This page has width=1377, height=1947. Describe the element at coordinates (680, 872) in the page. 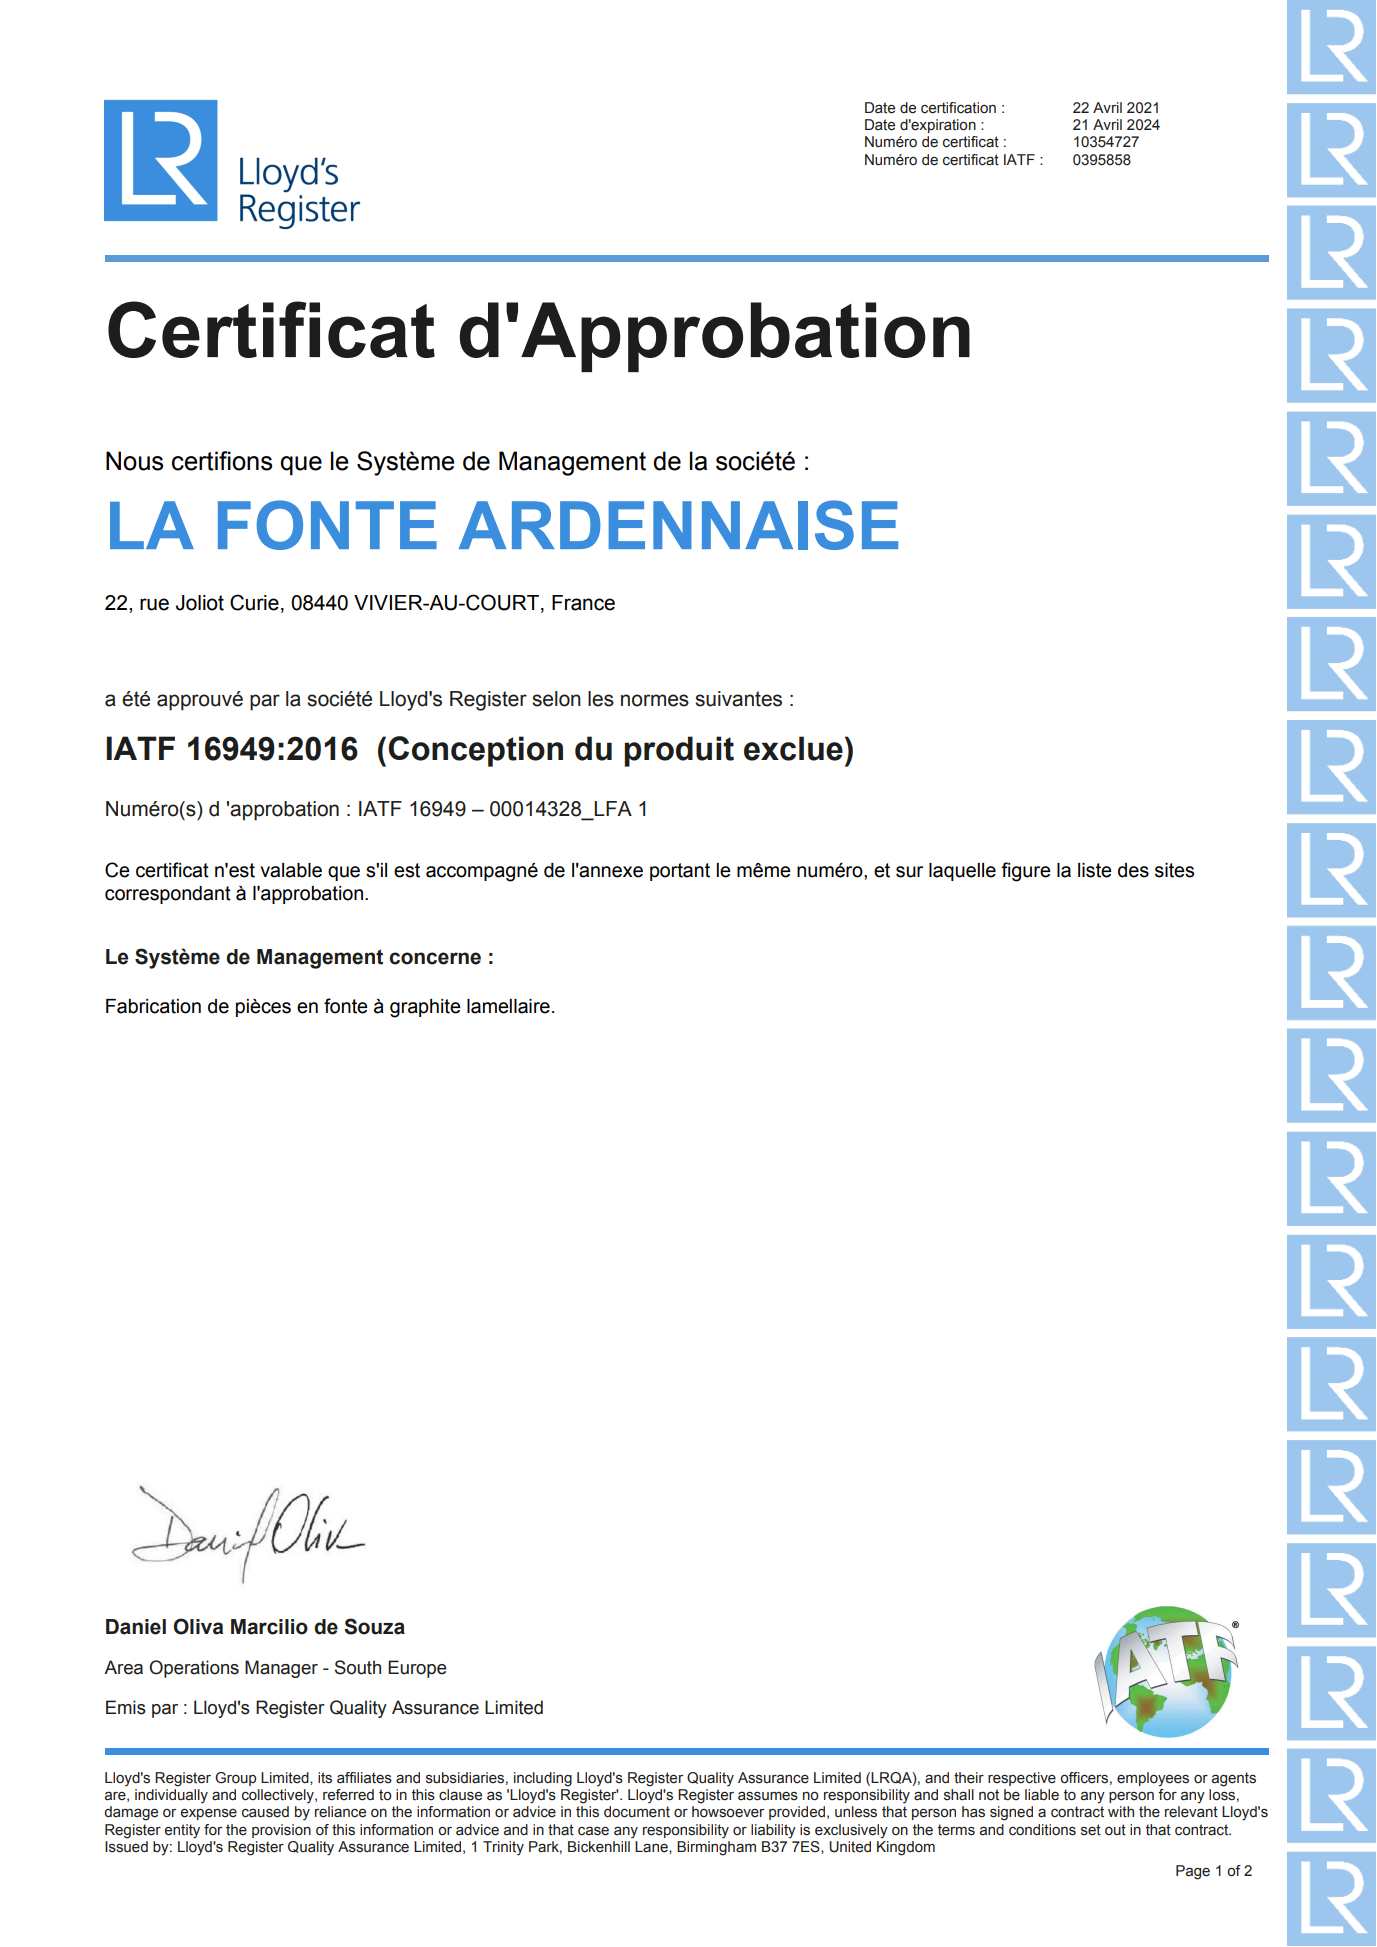

I see `portant` at that location.
